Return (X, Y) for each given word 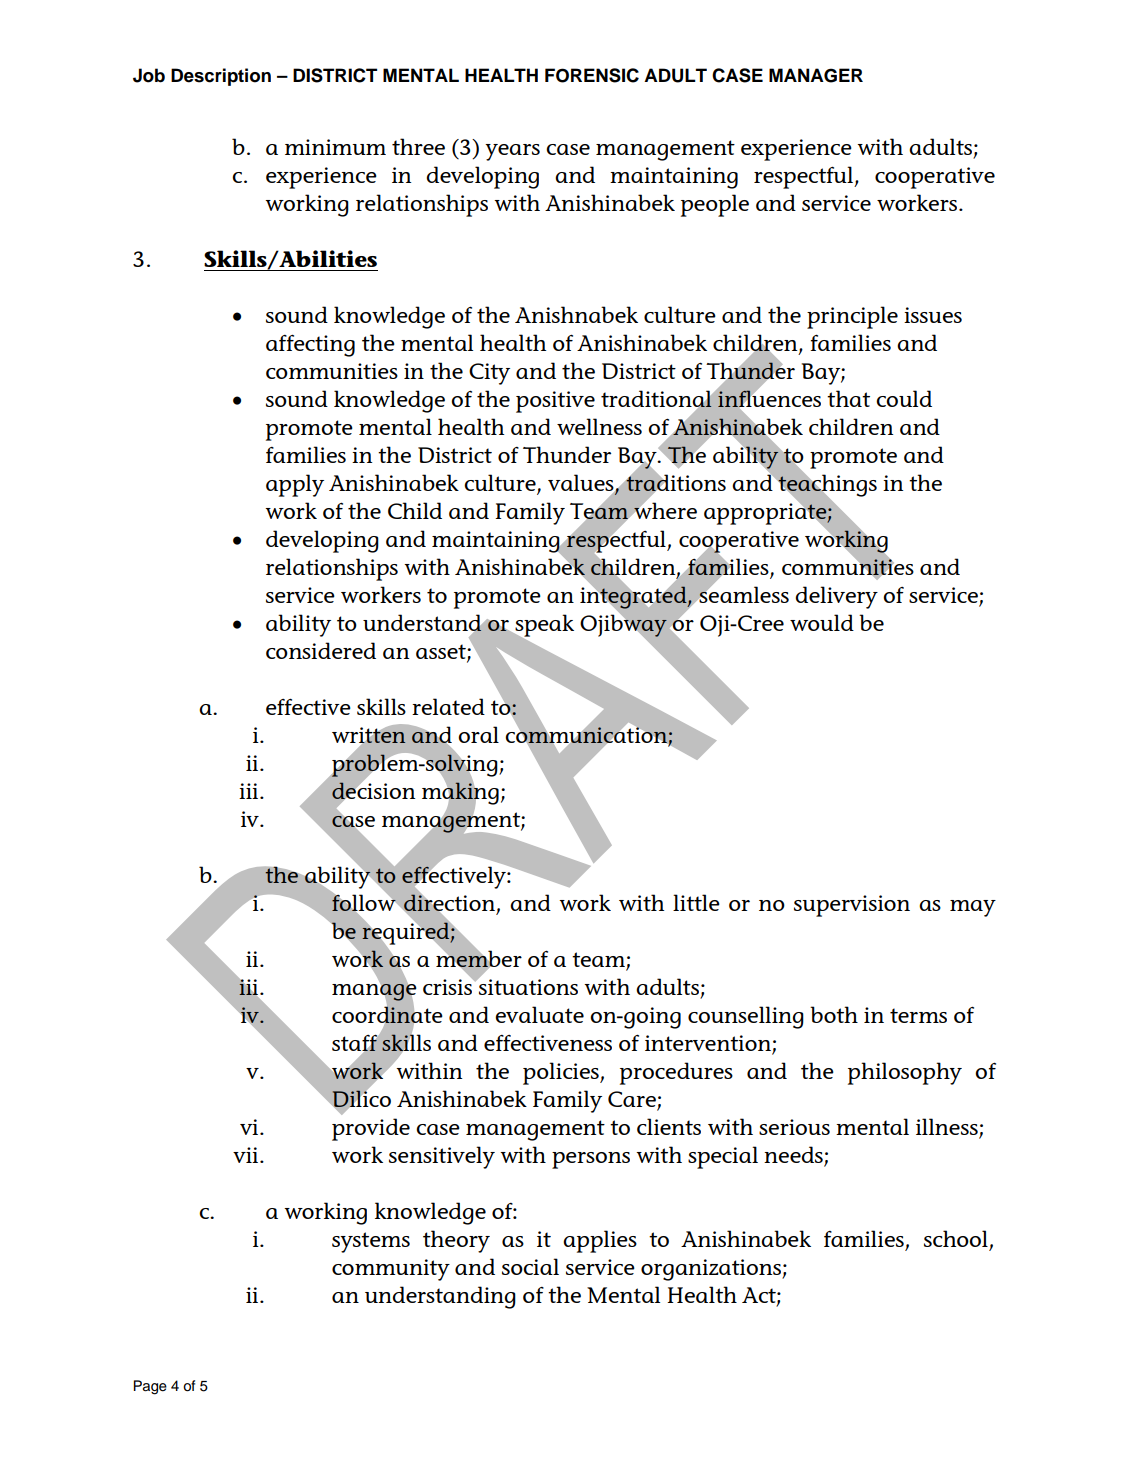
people (715, 205)
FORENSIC (592, 75)
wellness (599, 426)
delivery (836, 597)
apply (295, 485)
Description (221, 77)
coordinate (387, 1015)
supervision (852, 906)
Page (150, 1387)
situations (527, 986)
